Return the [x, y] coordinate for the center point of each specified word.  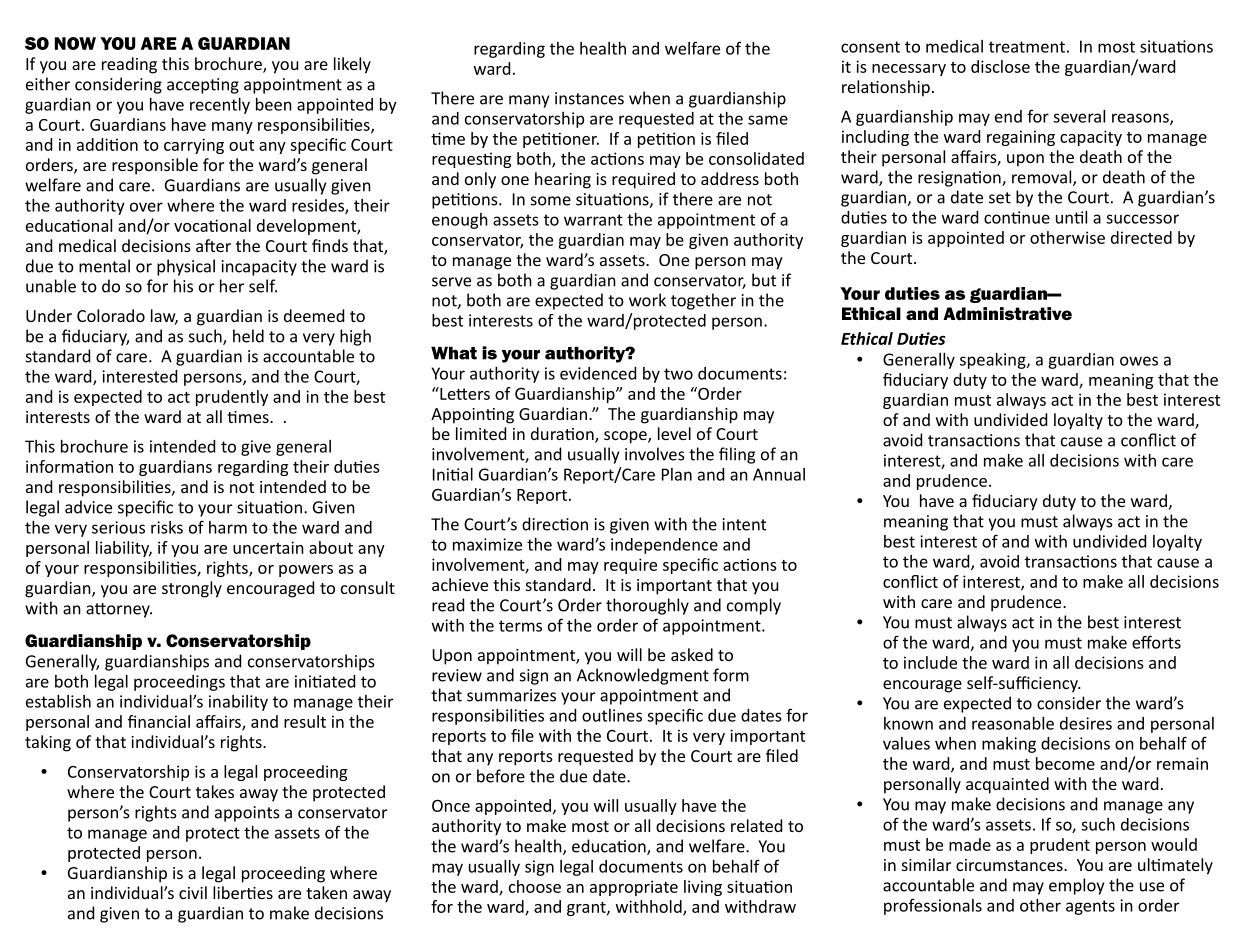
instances [589, 98]
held [248, 336]
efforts [1156, 642]
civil [193, 892]
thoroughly [647, 606]
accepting [203, 86]
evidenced [598, 373]
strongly [192, 589]
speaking [994, 361]
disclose [1000, 66]
